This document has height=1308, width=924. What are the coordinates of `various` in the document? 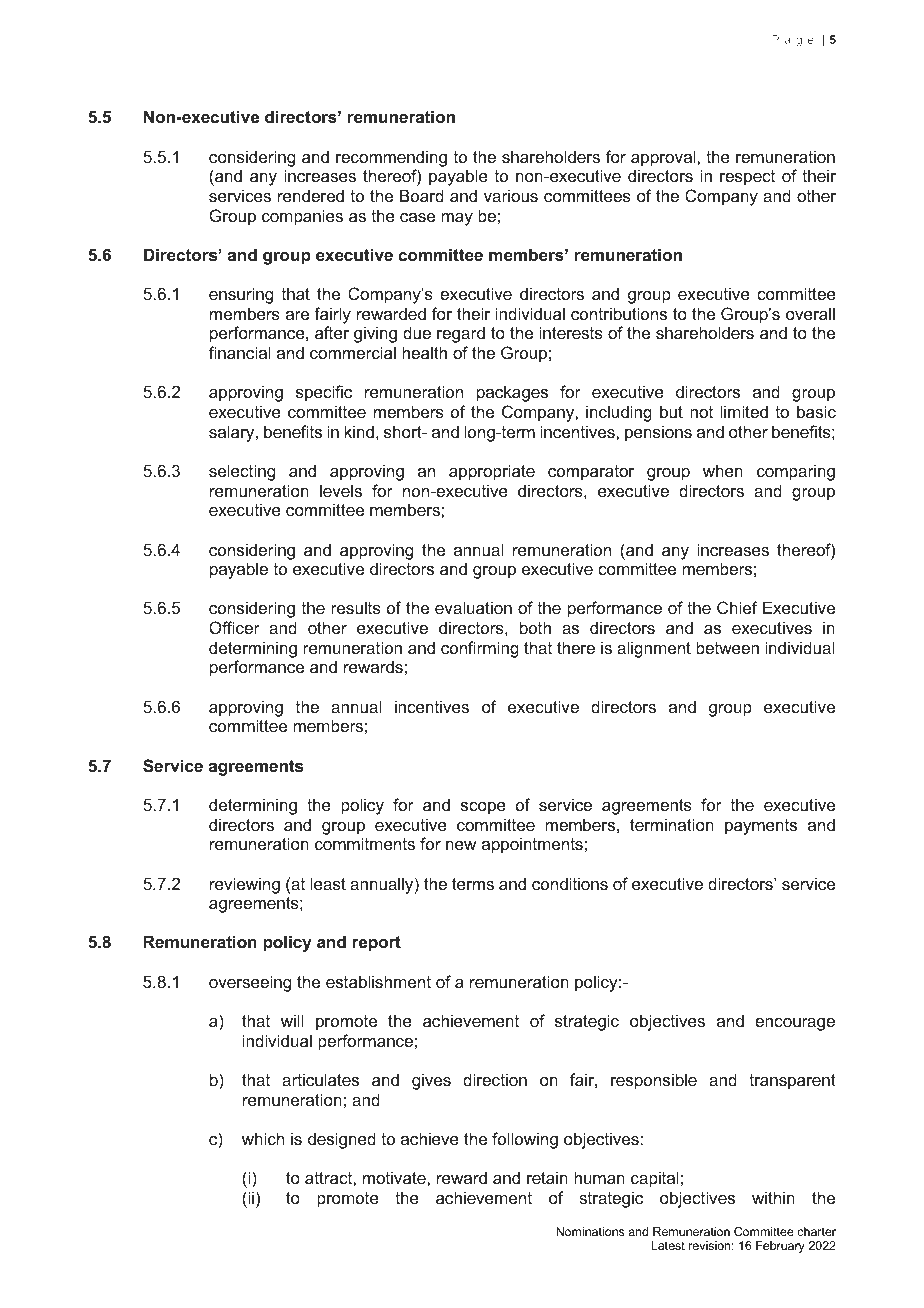 It's located at (511, 195).
